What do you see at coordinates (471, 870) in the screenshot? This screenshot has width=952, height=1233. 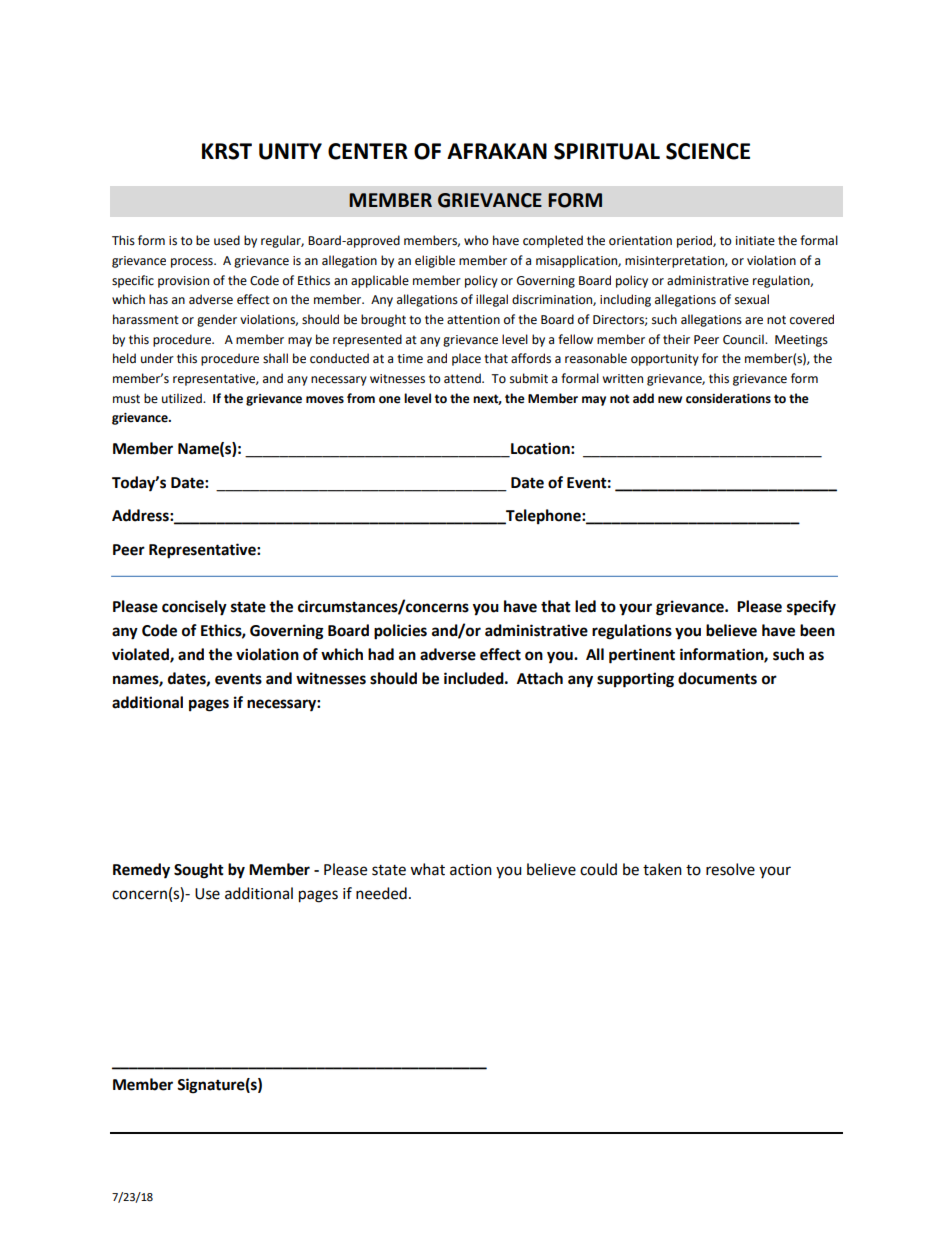 I see `action` at bounding box center [471, 870].
